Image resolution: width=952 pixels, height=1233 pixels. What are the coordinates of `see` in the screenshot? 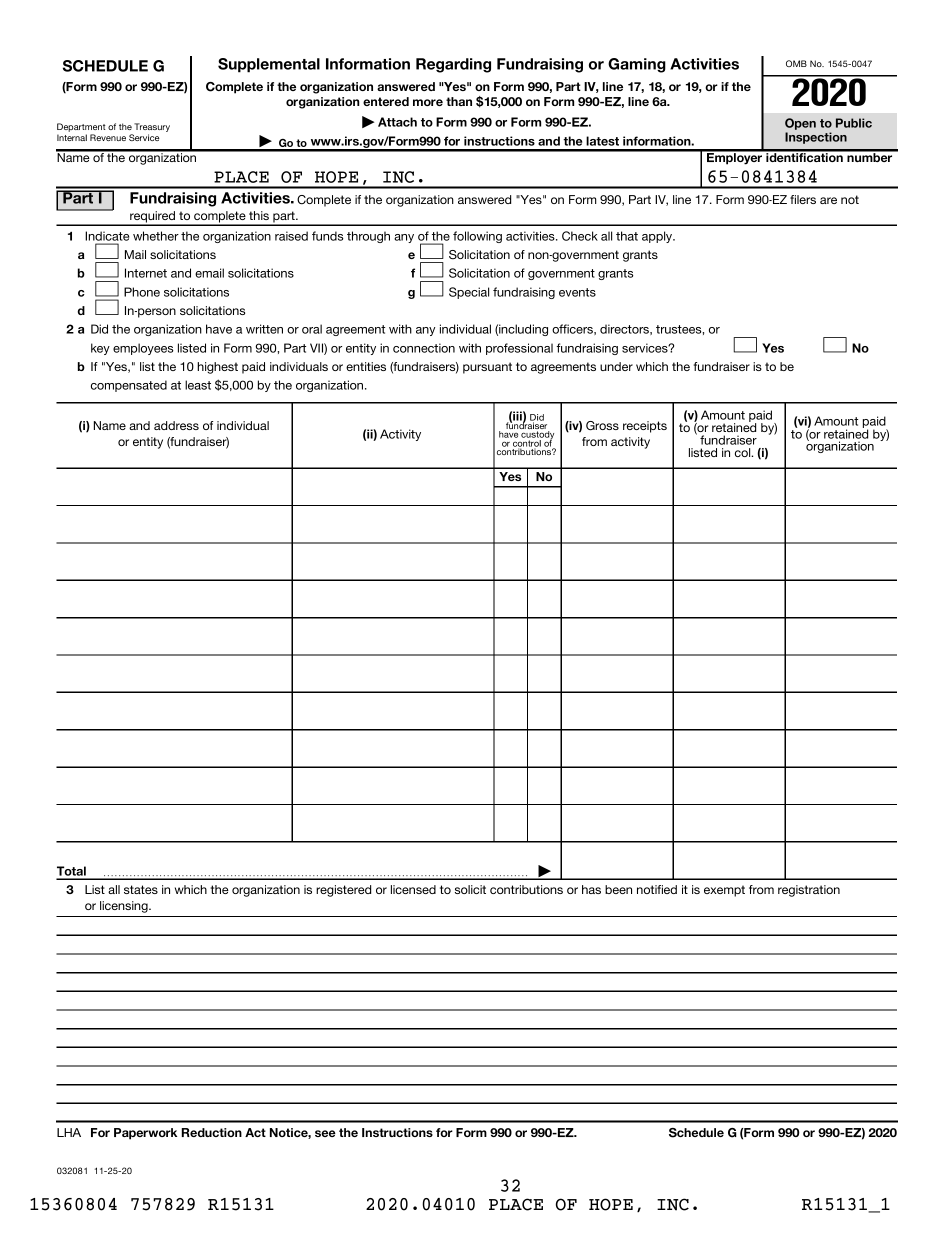 It's located at (325, 1133).
